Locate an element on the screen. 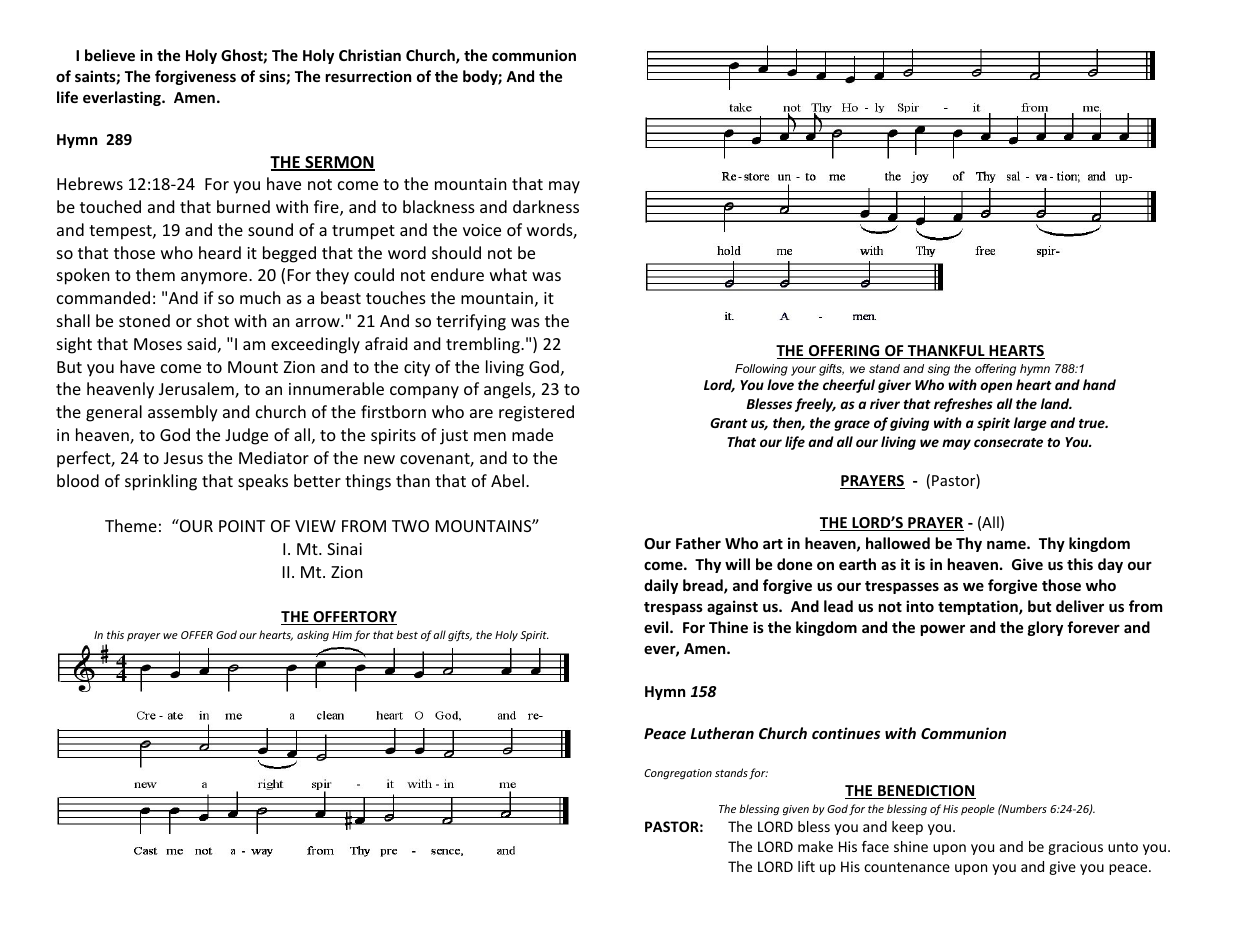 The height and width of the screenshot is (952, 1233). asking is located at coordinates (313, 635).
